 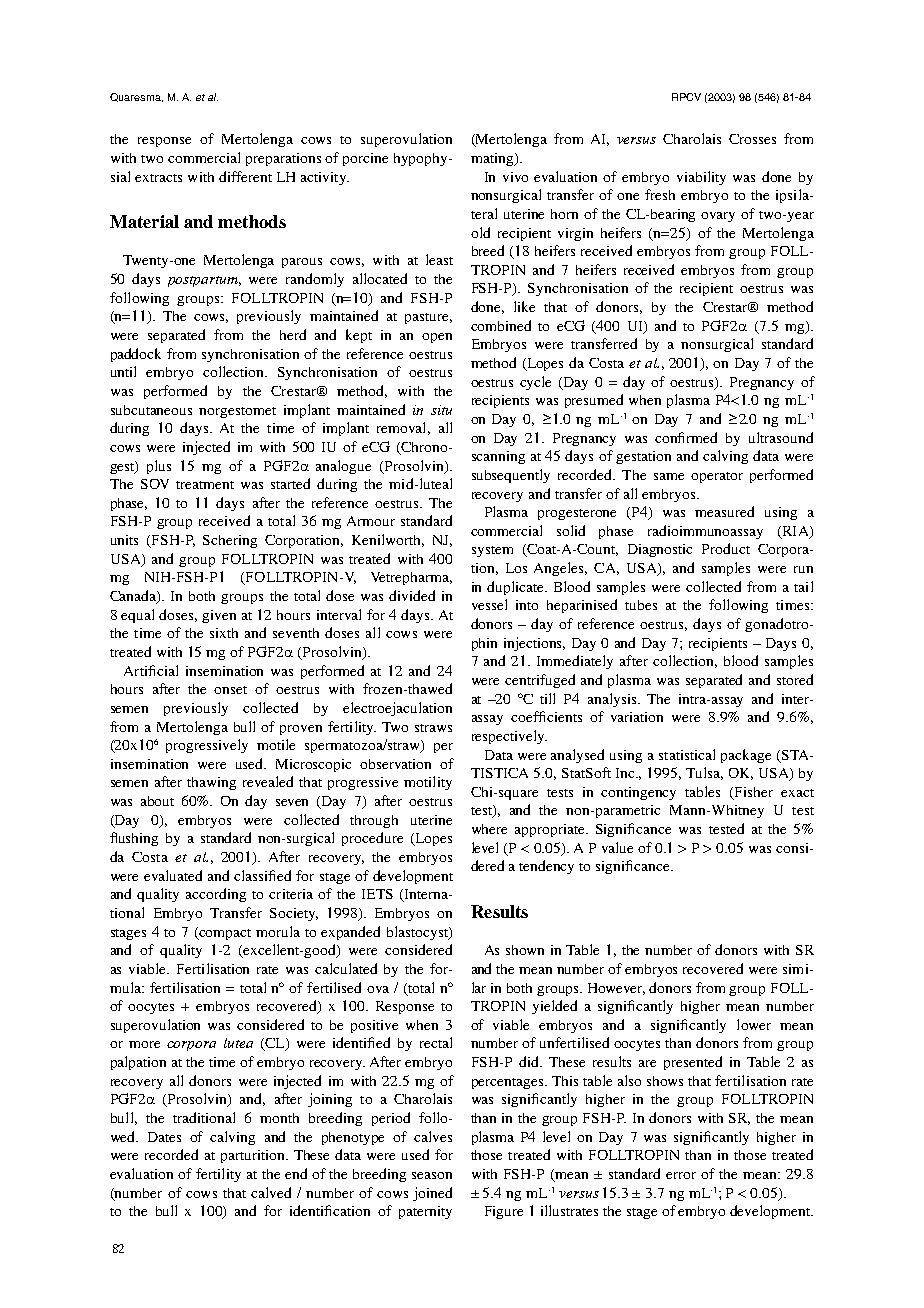 What do you see at coordinates (279, 1118) in the page?
I see `month` at bounding box center [279, 1118].
